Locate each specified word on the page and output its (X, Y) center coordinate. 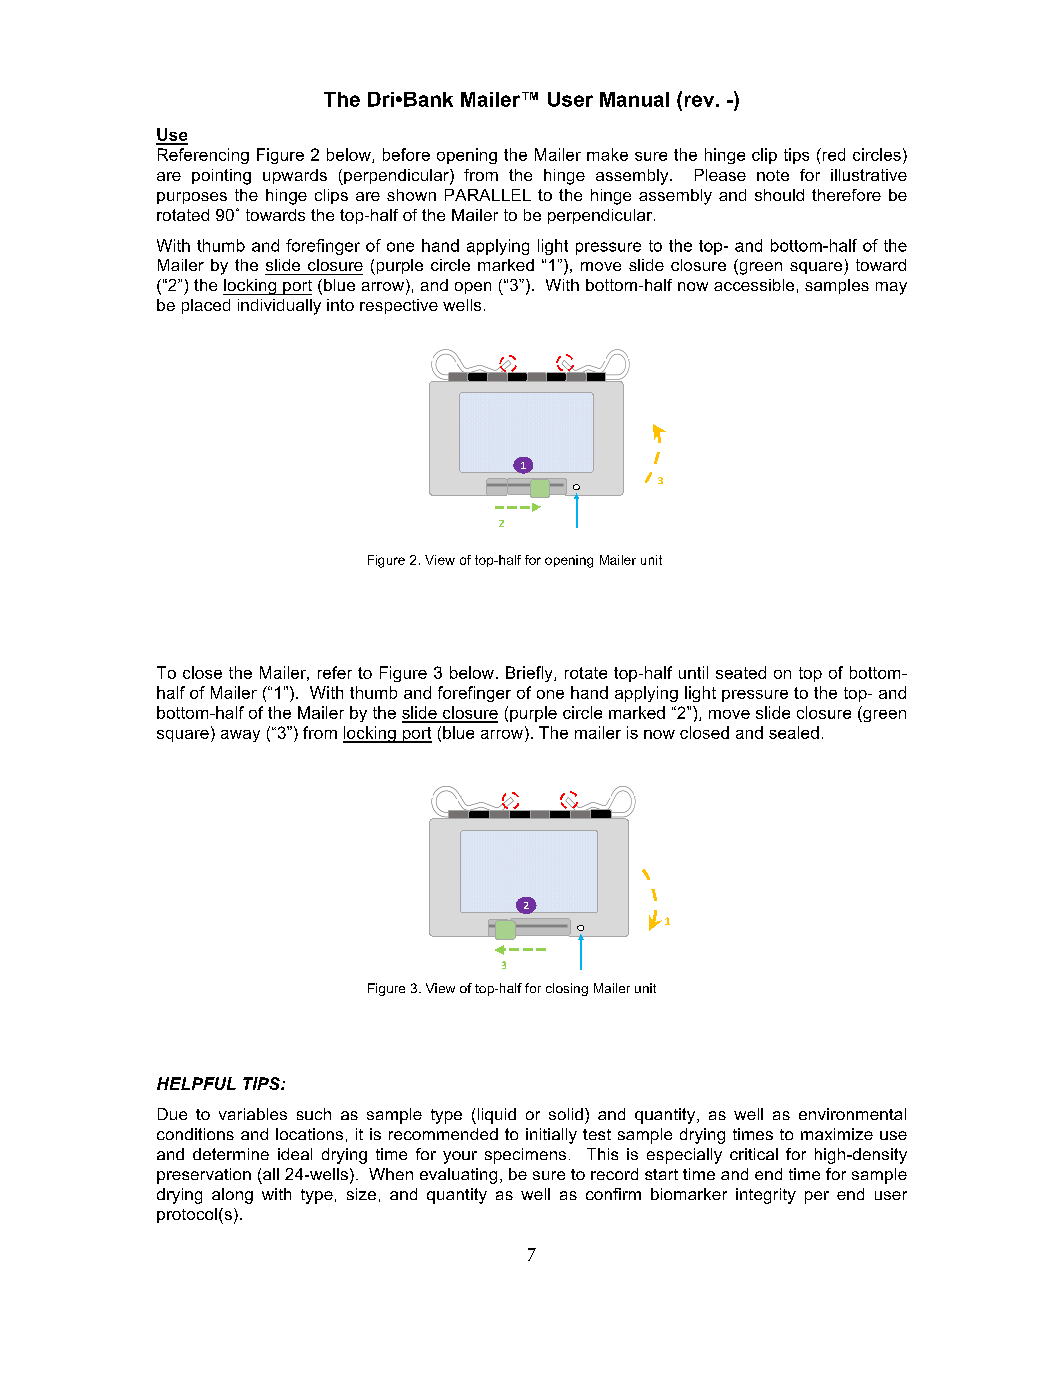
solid (566, 1114)
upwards (295, 176)
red (832, 154)
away (240, 736)
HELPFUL (196, 1083)
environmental (852, 1114)
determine (231, 1154)
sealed (794, 732)
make (607, 154)
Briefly (530, 674)
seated (741, 672)
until (693, 672)
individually (279, 307)
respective (399, 306)
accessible (754, 285)
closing (567, 989)
